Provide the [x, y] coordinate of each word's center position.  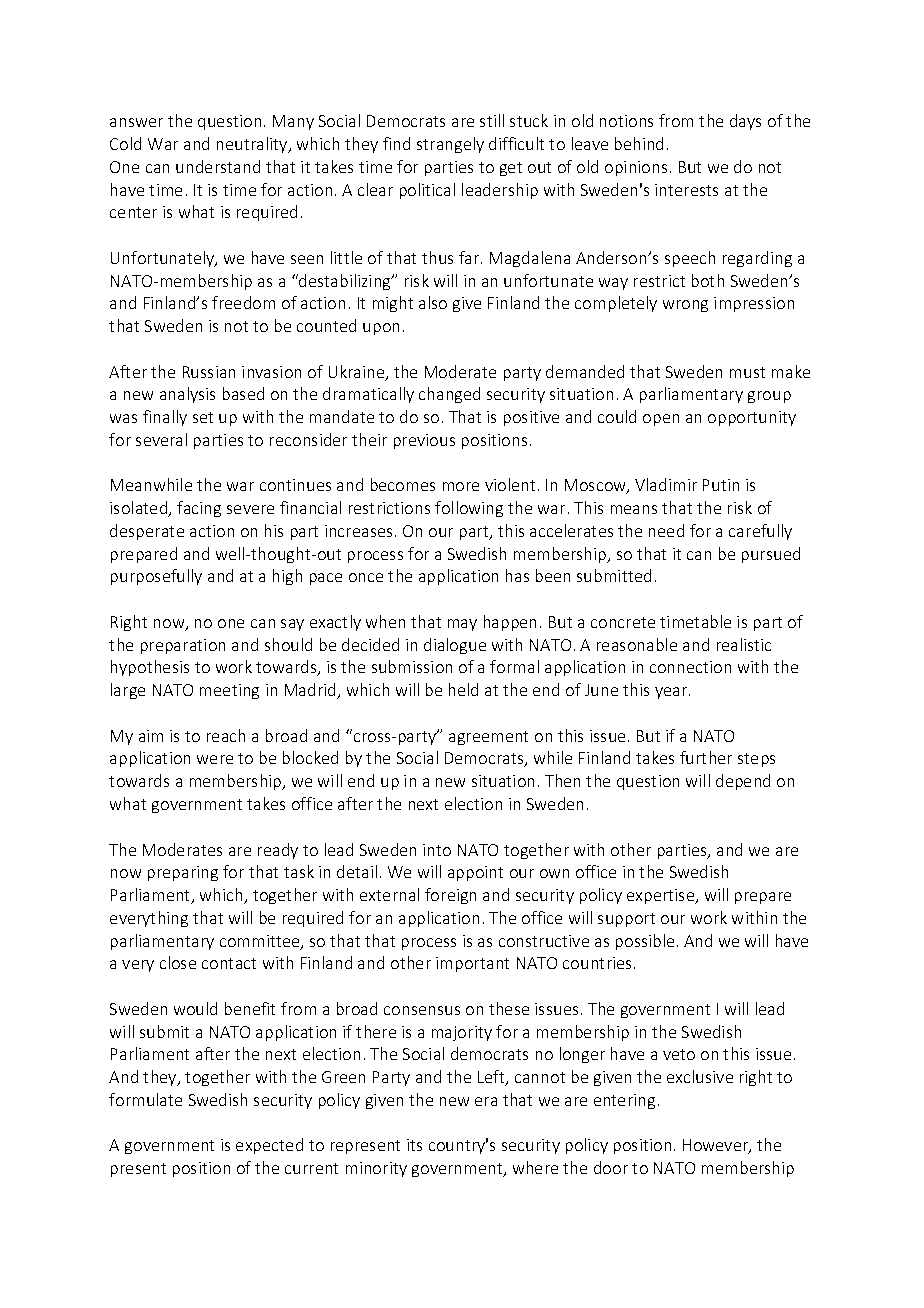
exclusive [700, 1076]
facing [199, 509]
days [745, 122]
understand [218, 166]
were [215, 759]
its [414, 1145]
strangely [450, 145]
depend [743, 782]
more [461, 486]
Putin [721, 485]
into [437, 850]
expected [269, 1146]
